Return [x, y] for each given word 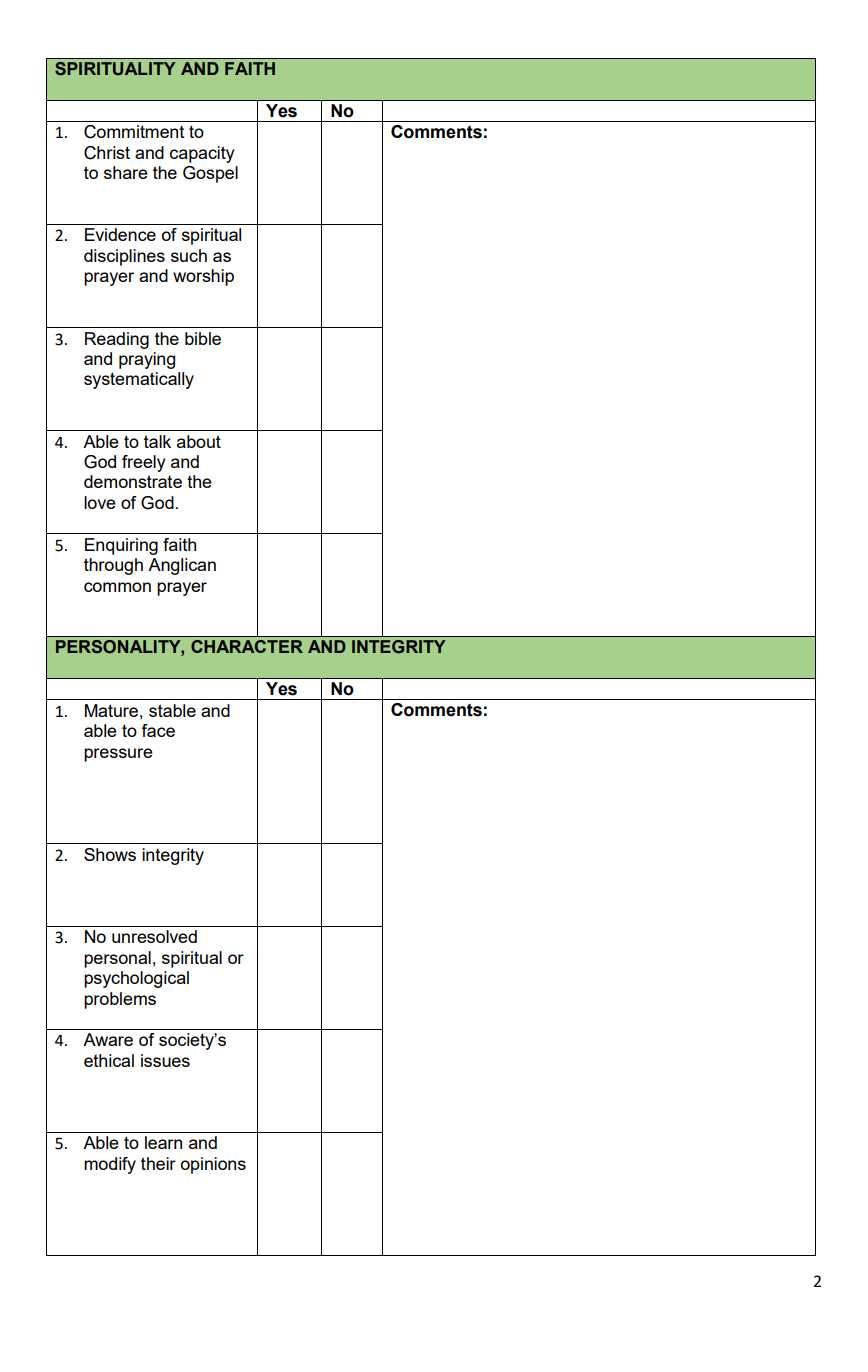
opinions [213, 1165]
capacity [202, 154]
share [126, 172]
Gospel [210, 174]
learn [163, 1142]
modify [110, 1165]
